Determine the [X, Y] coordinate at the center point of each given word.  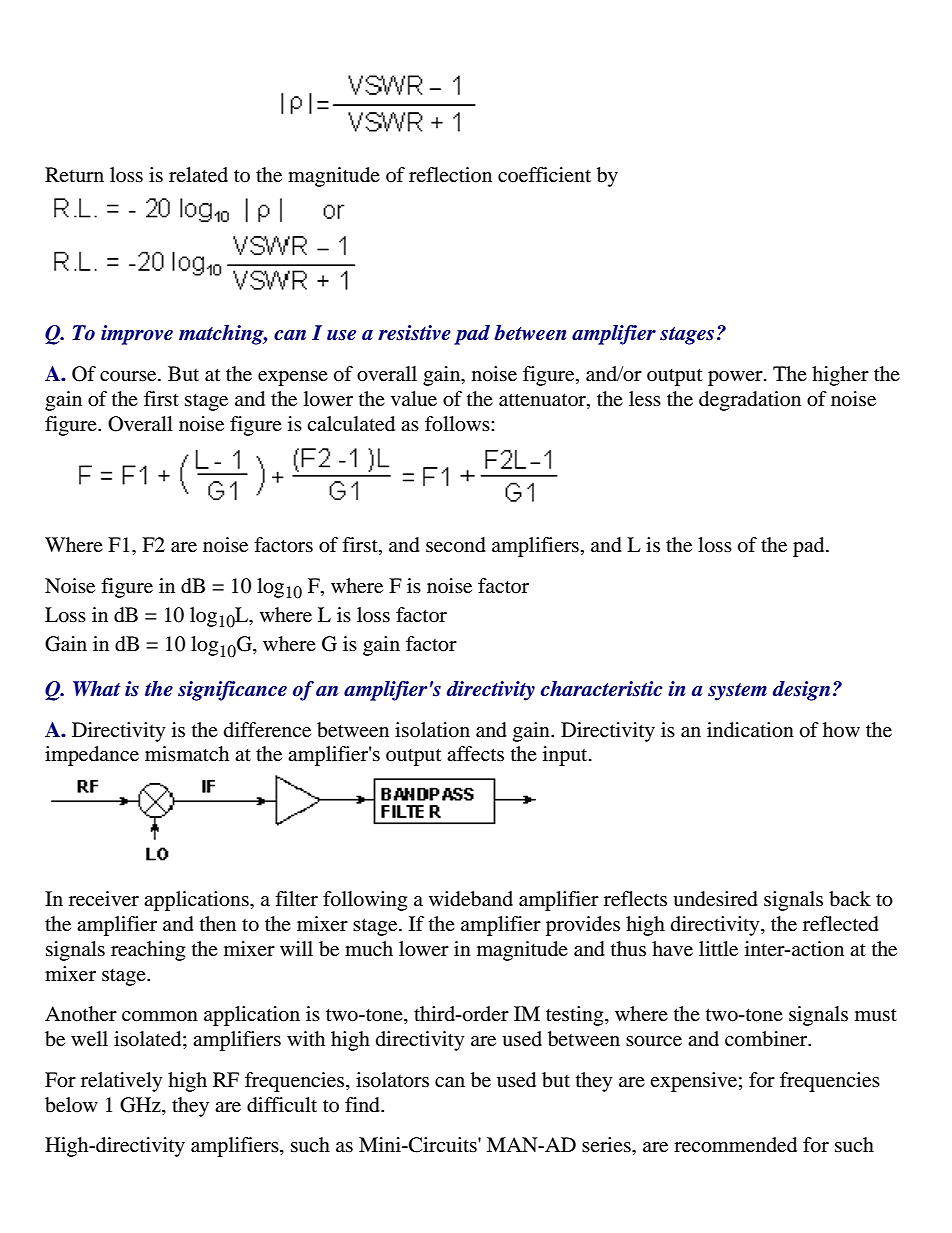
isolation [432, 730]
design [801, 691]
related [198, 174]
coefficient [544, 174]
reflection [450, 174]
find [363, 1105]
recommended [735, 1145]
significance [232, 691]
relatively [122, 1082]
